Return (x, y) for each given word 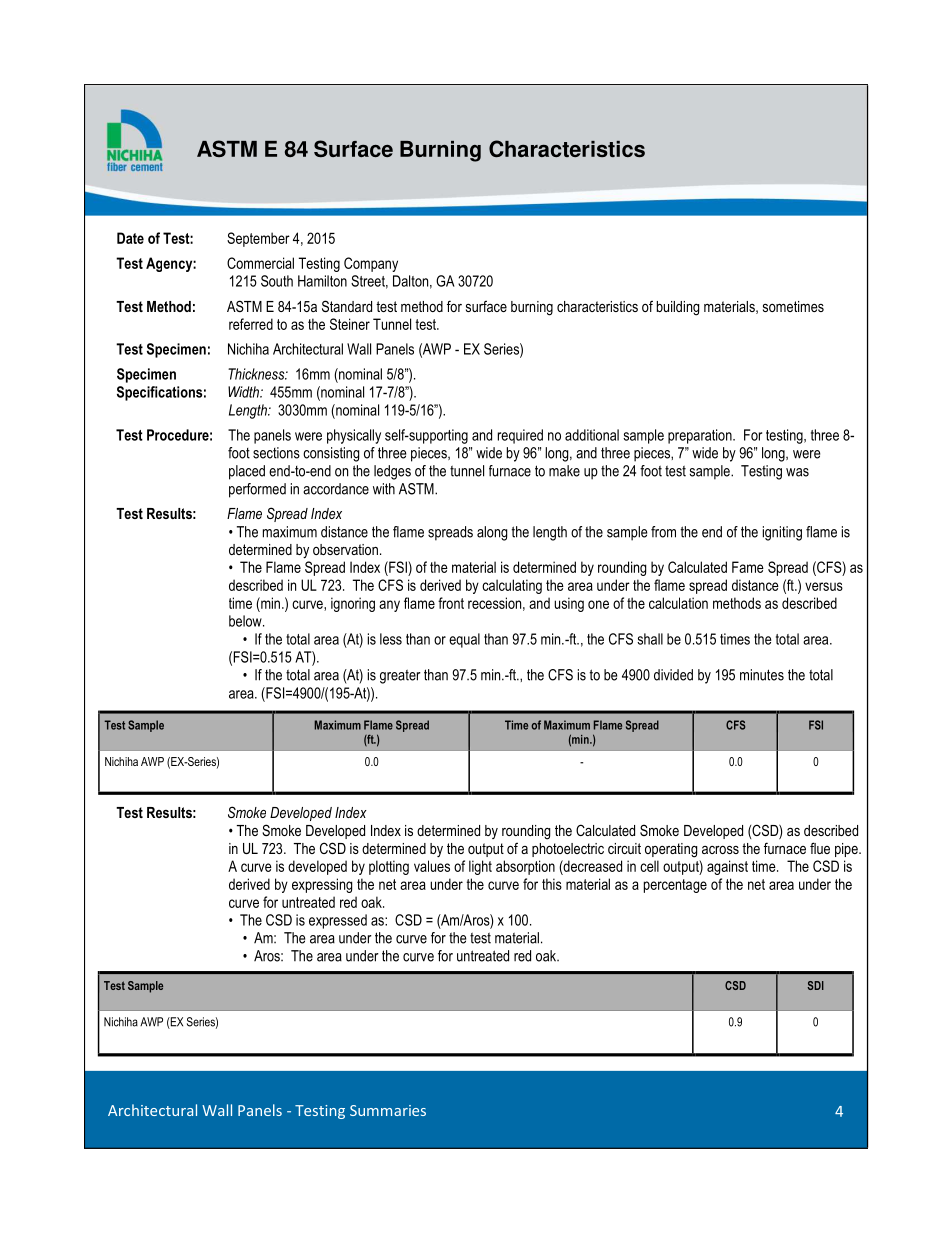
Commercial (260, 263)
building (678, 308)
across (720, 850)
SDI (815, 985)
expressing (322, 885)
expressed (338, 921)
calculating (512, 586)
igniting (782, 533)
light (480, 867)
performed (257, 490)
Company (371, 264)
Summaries (388, 1110)
